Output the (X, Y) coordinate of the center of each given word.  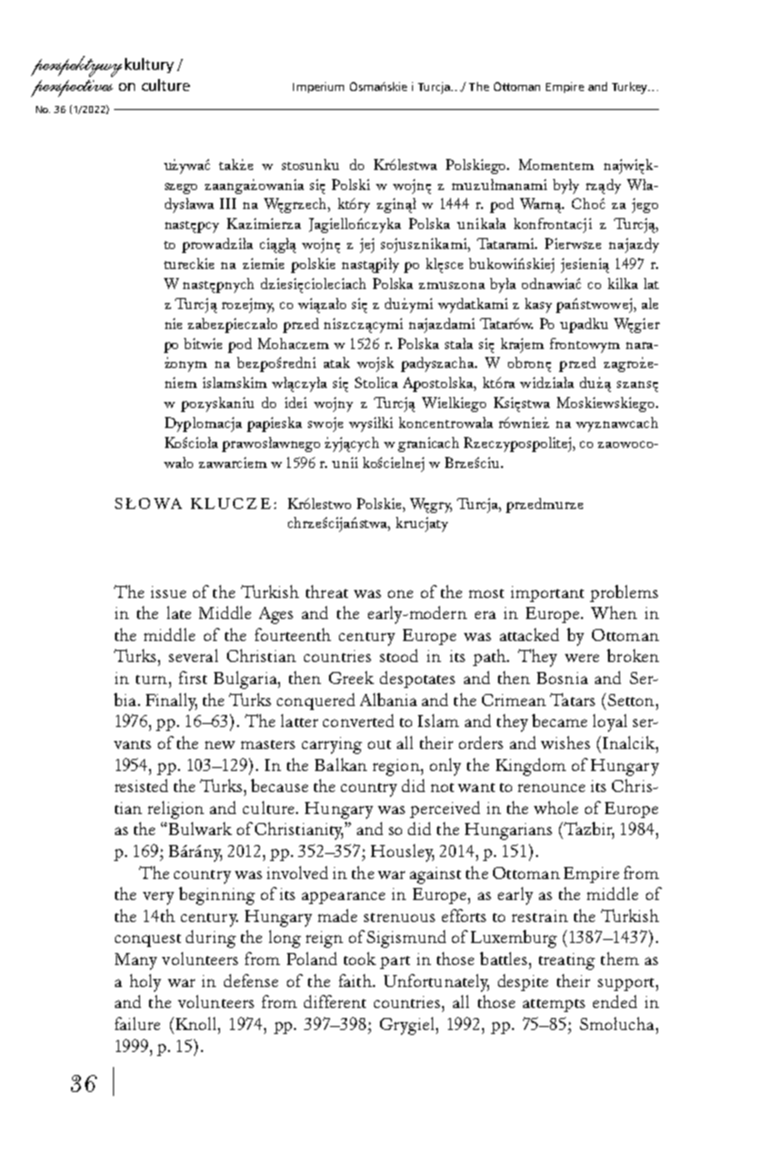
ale (650, 303)
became (559, 720)
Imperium (318, 87)
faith (356, 980)
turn (151, 679)
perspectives (72, 88)
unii (345, 462)
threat (327, 591)
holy (145, 983)
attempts (554, 1005)
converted (358, 720)
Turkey (630, 88)
